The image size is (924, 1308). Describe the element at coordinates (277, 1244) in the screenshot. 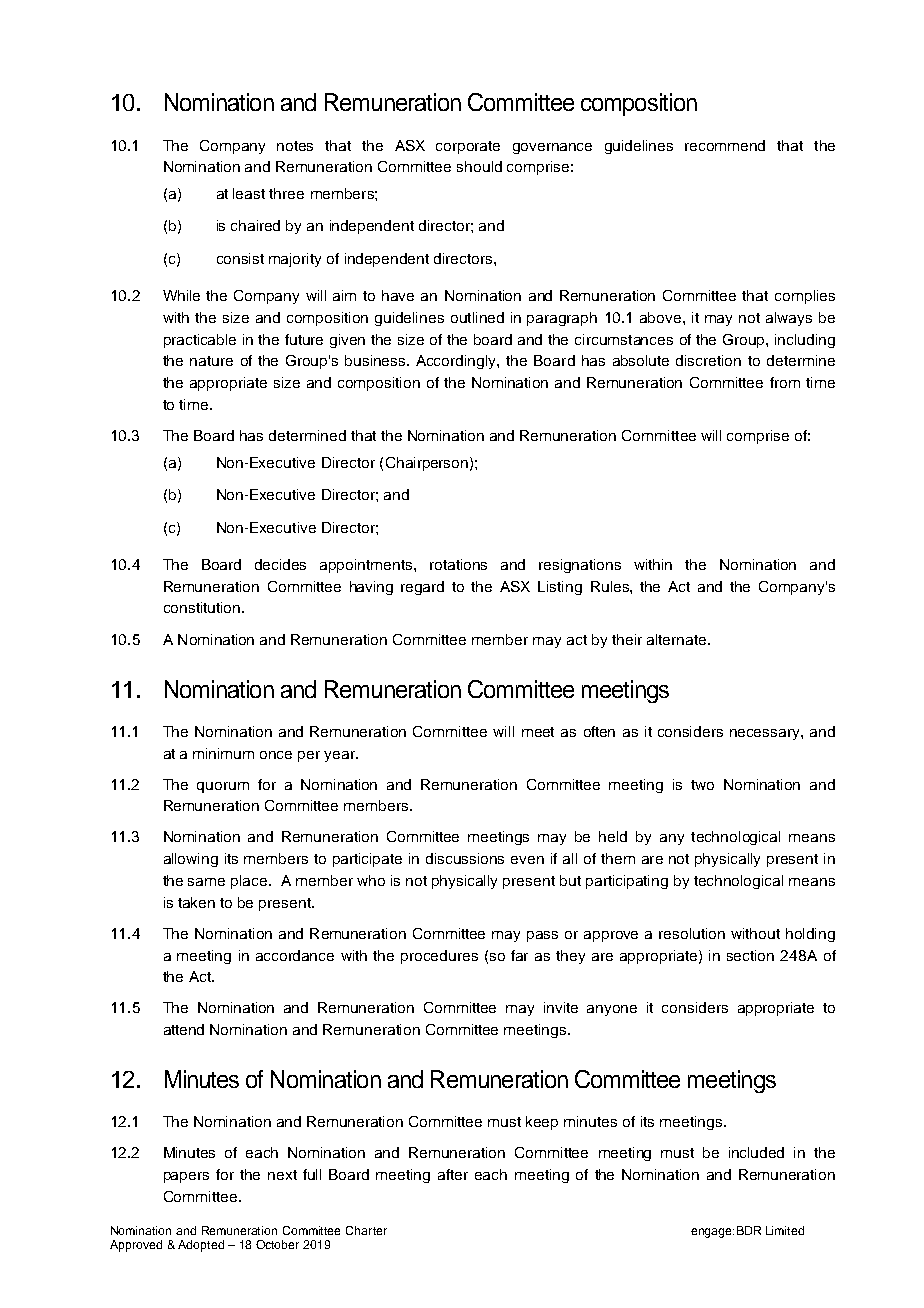

I see `October` at that location.
